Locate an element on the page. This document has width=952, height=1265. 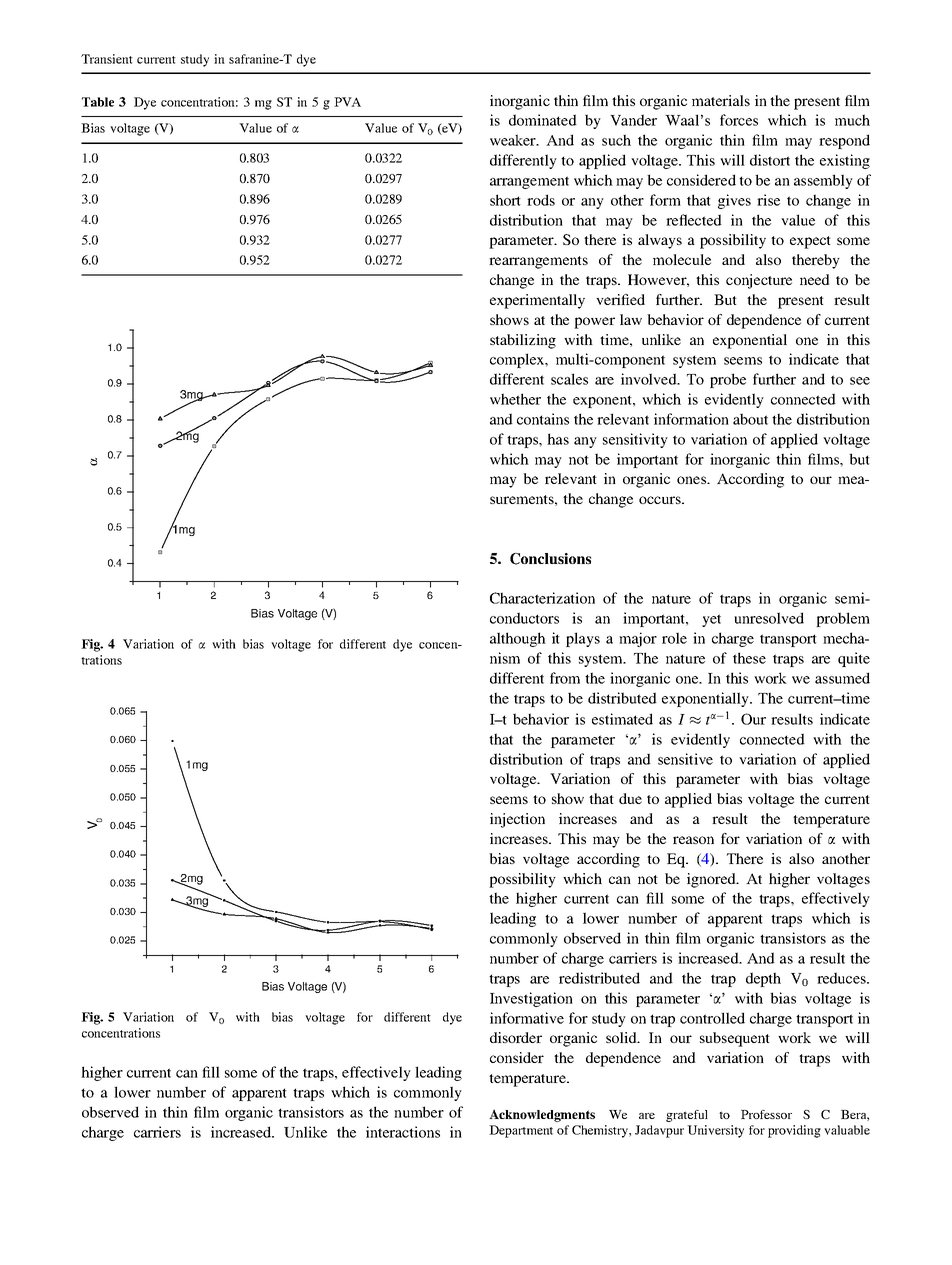
although is located at coordinates (518, 639).
